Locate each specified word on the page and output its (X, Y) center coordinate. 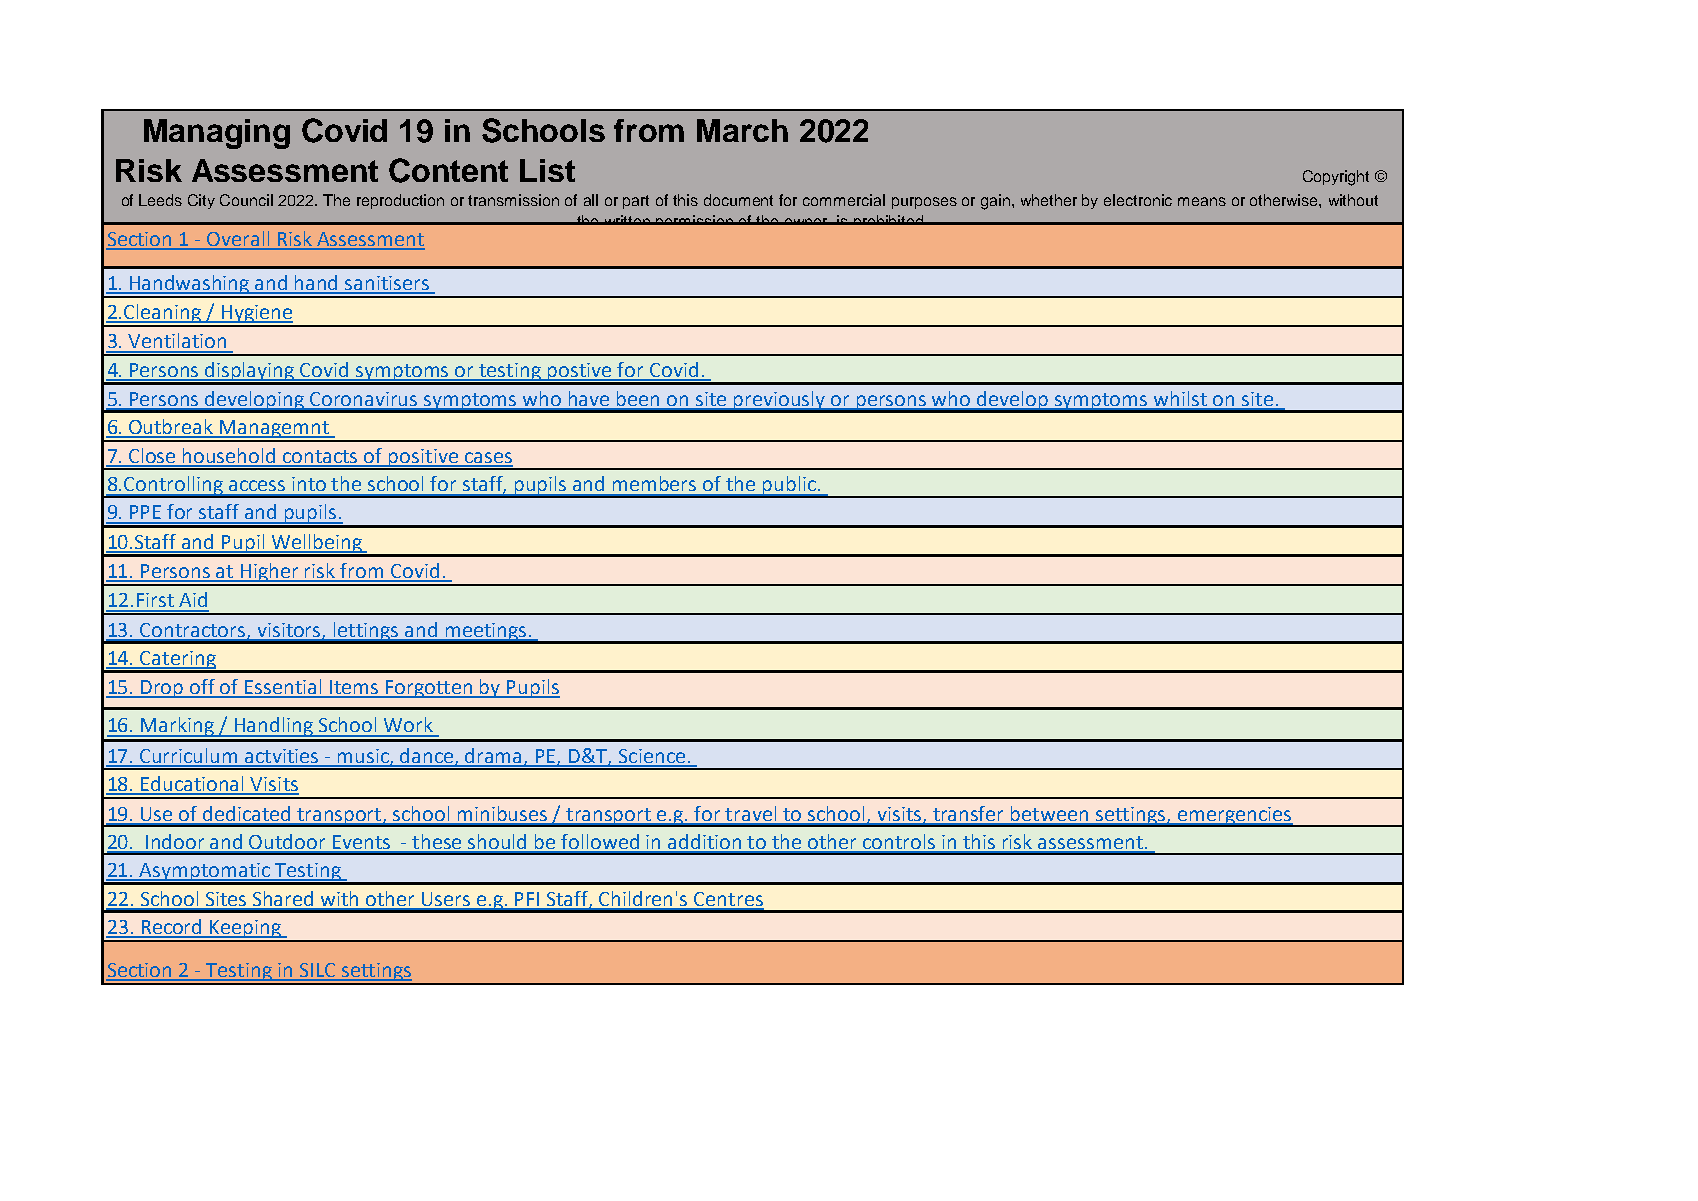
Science (652, 757)
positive (423, 459)
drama (494, 757)
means (1202, 201)
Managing (217, 134)
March (742, 130)
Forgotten (429, 689)
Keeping (245, 930)
